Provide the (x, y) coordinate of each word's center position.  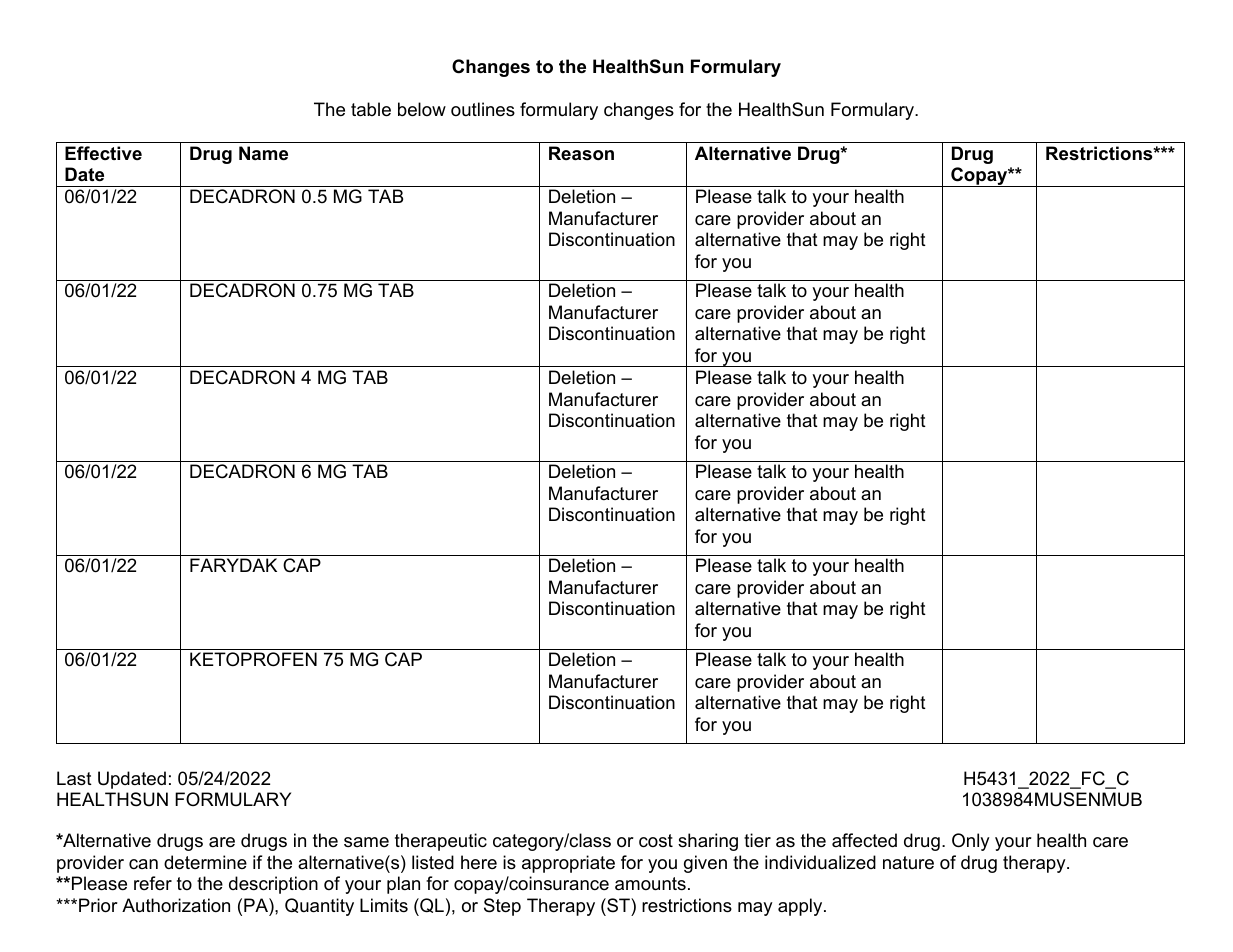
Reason (581, 153)
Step (502, 907)
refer (153, 883)
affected (864, 840)
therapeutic (441, 842)
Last (74, 778)
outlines (483, 109)
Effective (103, 153)
